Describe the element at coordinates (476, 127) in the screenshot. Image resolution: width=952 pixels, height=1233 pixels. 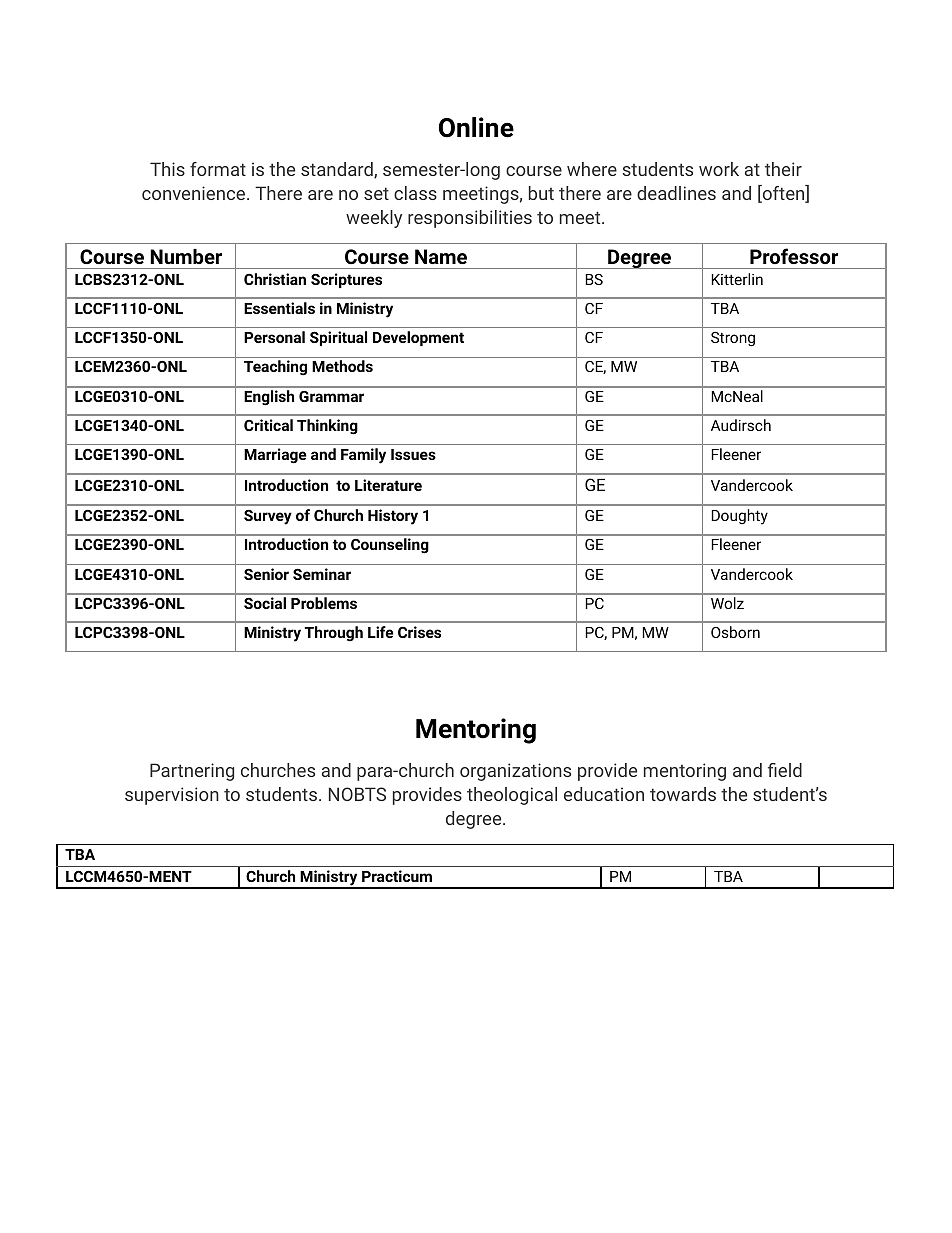
I see `Online` at that location.
